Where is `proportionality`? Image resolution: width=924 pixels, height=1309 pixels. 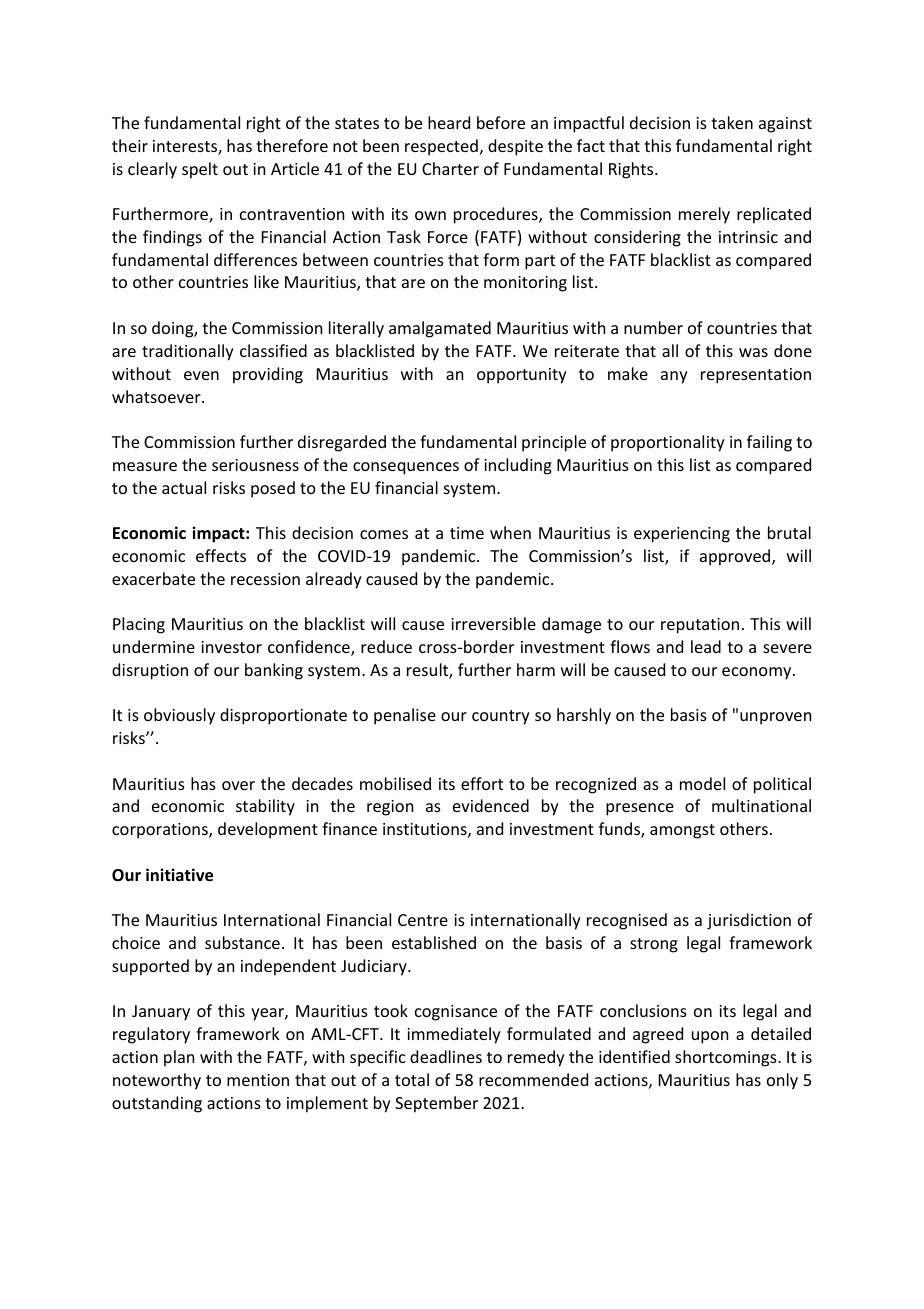 proportionality is located at coordinates (668, 443).
